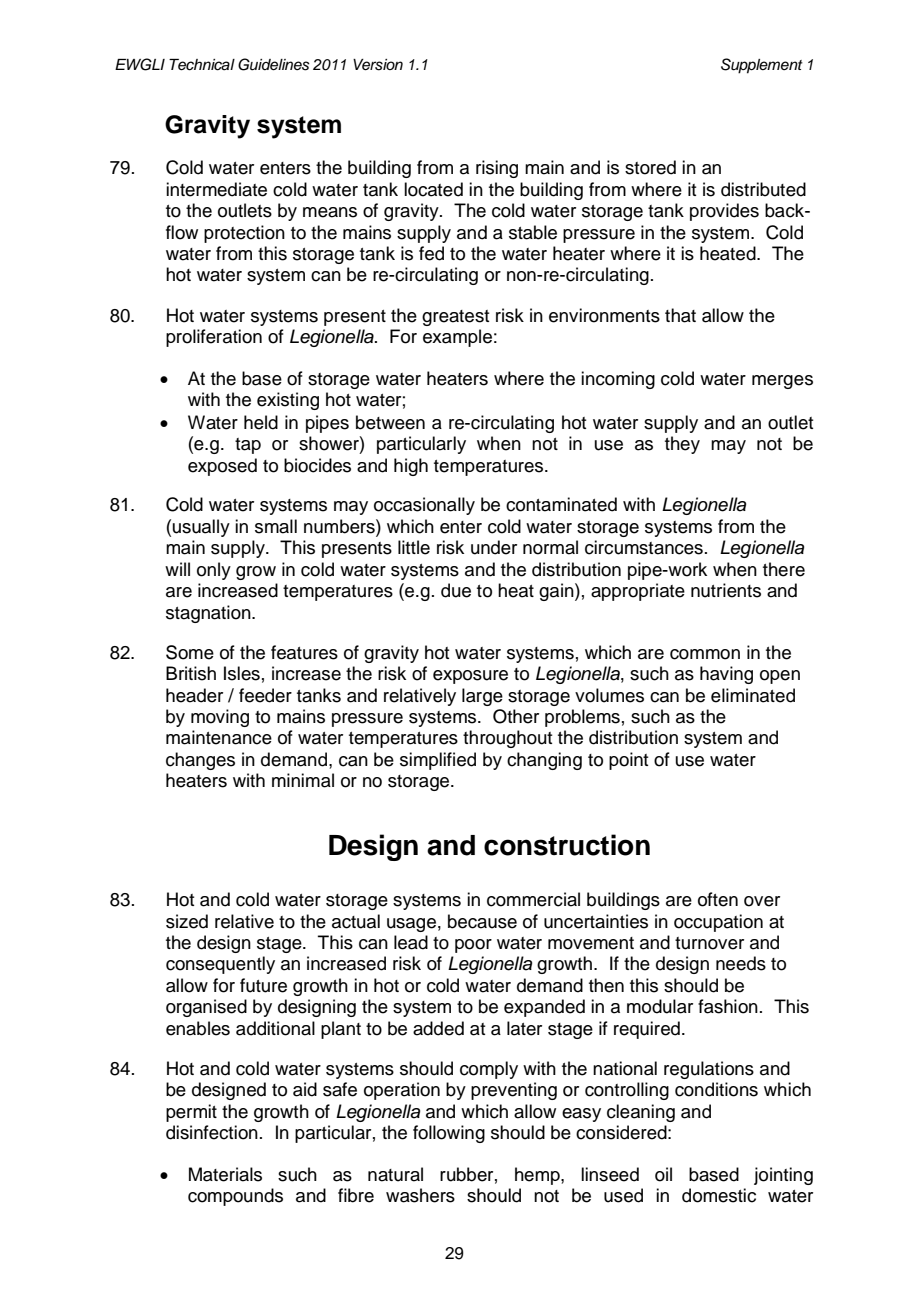 The height and width of the image is (1308, 924). I want to click on often, so click(718, 899).
